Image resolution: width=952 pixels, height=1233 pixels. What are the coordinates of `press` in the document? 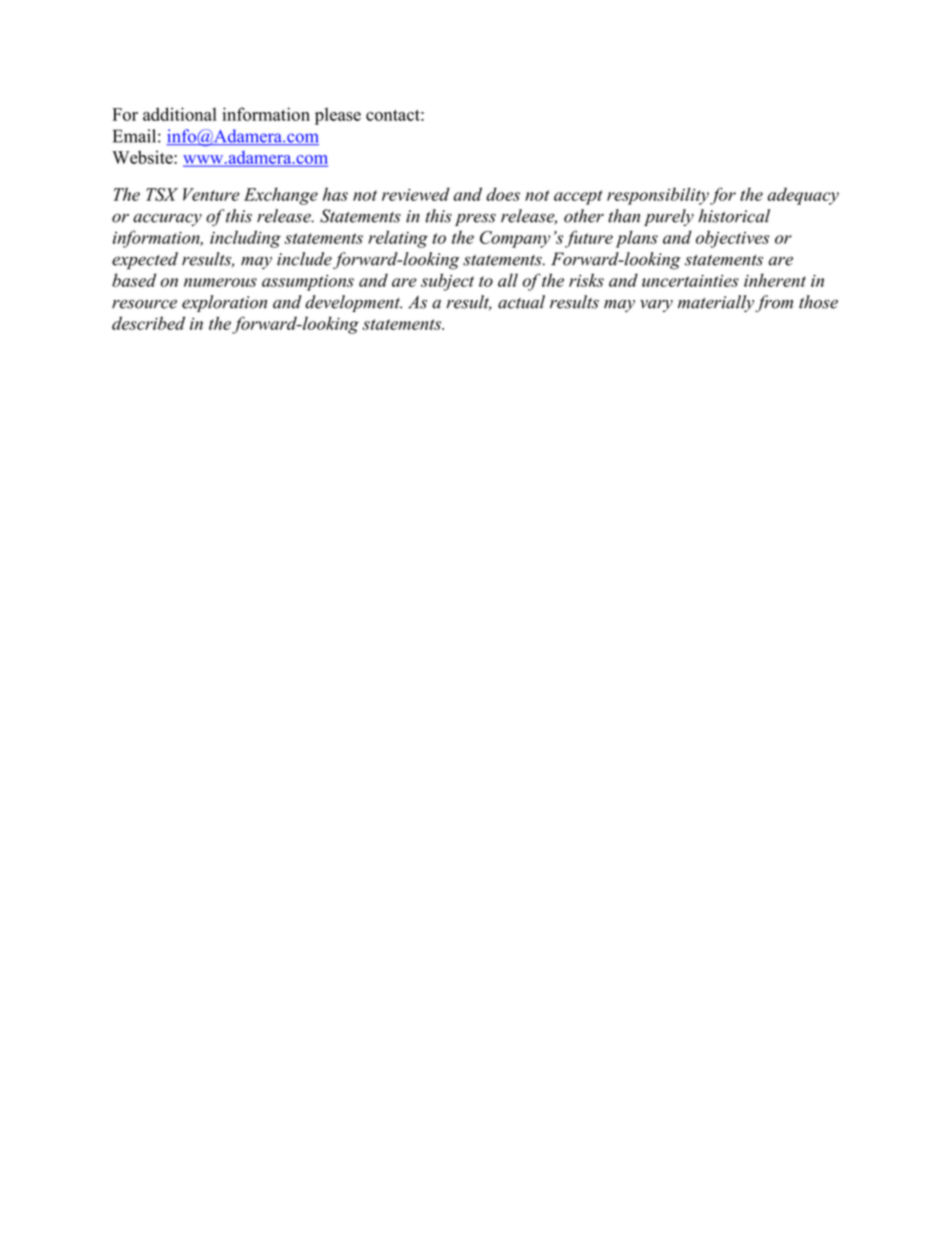 It's located at (475, 219).
